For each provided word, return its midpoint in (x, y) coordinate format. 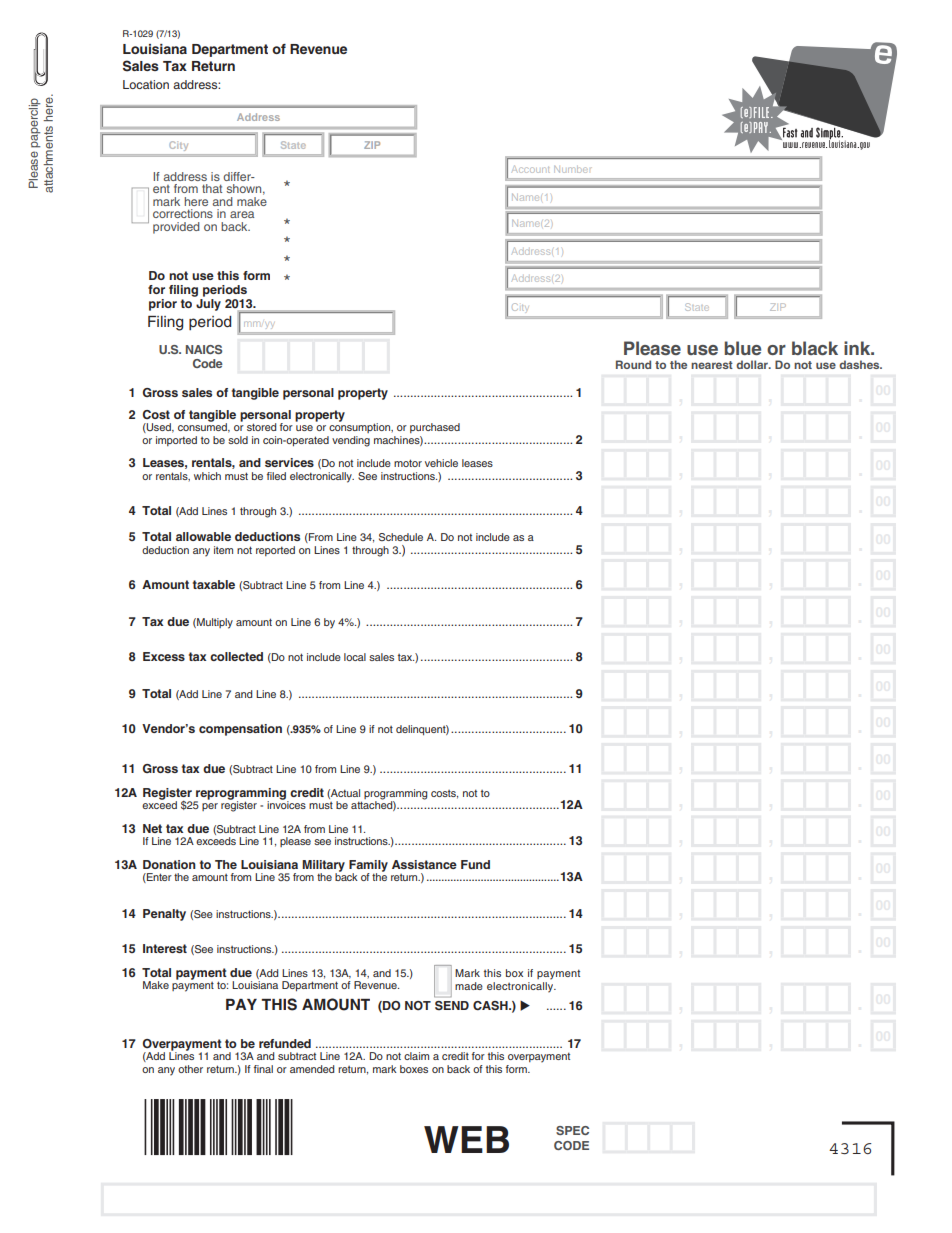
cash (491, 1006)
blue (742, 348)
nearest (712, 365)
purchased (435, 428)
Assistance (424, 864)
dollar (753, 364)
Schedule (401, 537)
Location (146, 84)
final (263, 1069)
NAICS (204, 349)
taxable (214, 584)
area (242, 214)
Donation (169, 864)
